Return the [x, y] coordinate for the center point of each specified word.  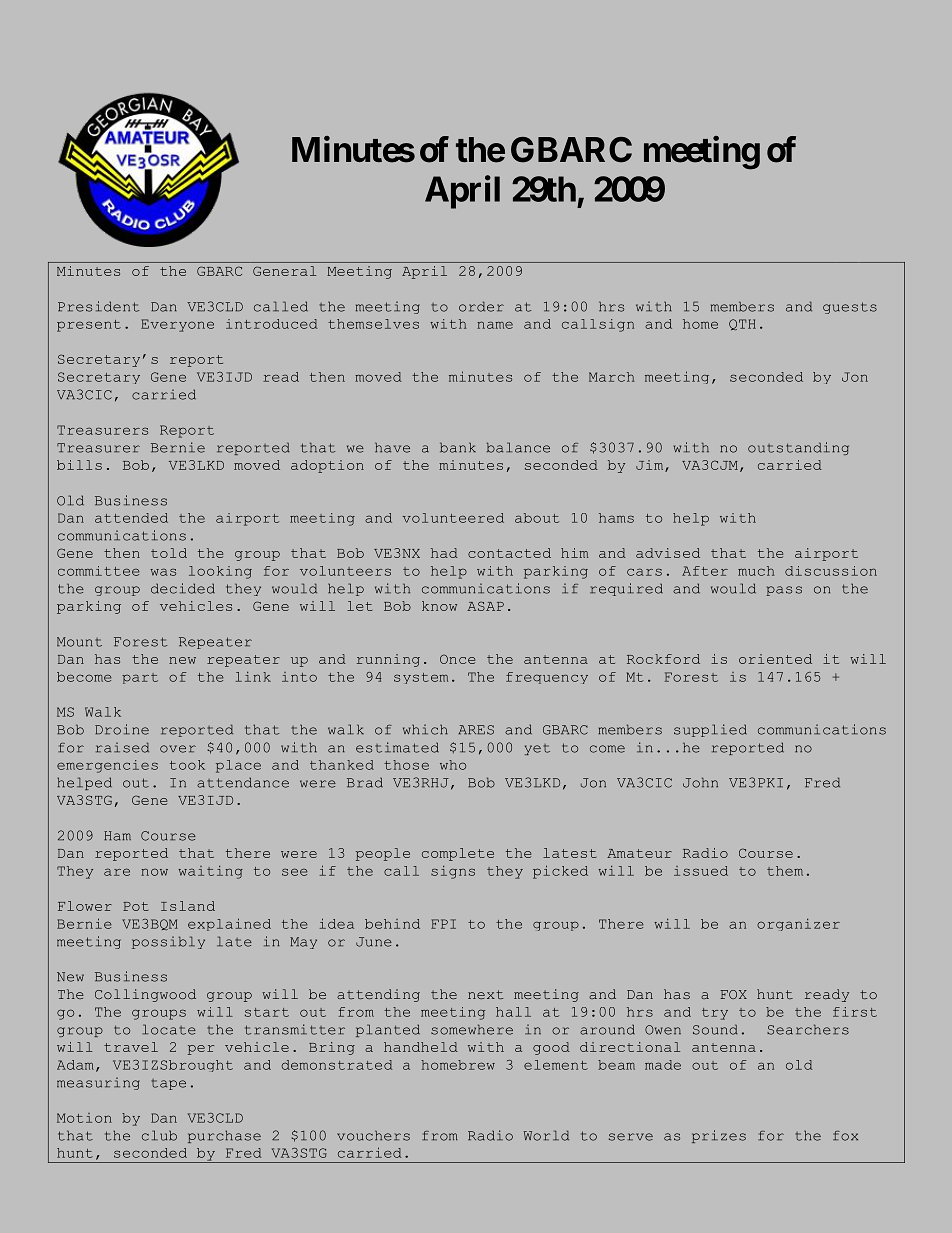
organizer [798, 925]
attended [131, 518]
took [187, 765]
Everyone [177, 325]
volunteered [453, 518]
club [159, 1135]
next [485, 994]
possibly [168, 942]
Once [457, 659]
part [140, 678]
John [700, 782]
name [495, 325]
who [453, 765]
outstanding [798, 448]
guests [850, 308]
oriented [775, 659]
